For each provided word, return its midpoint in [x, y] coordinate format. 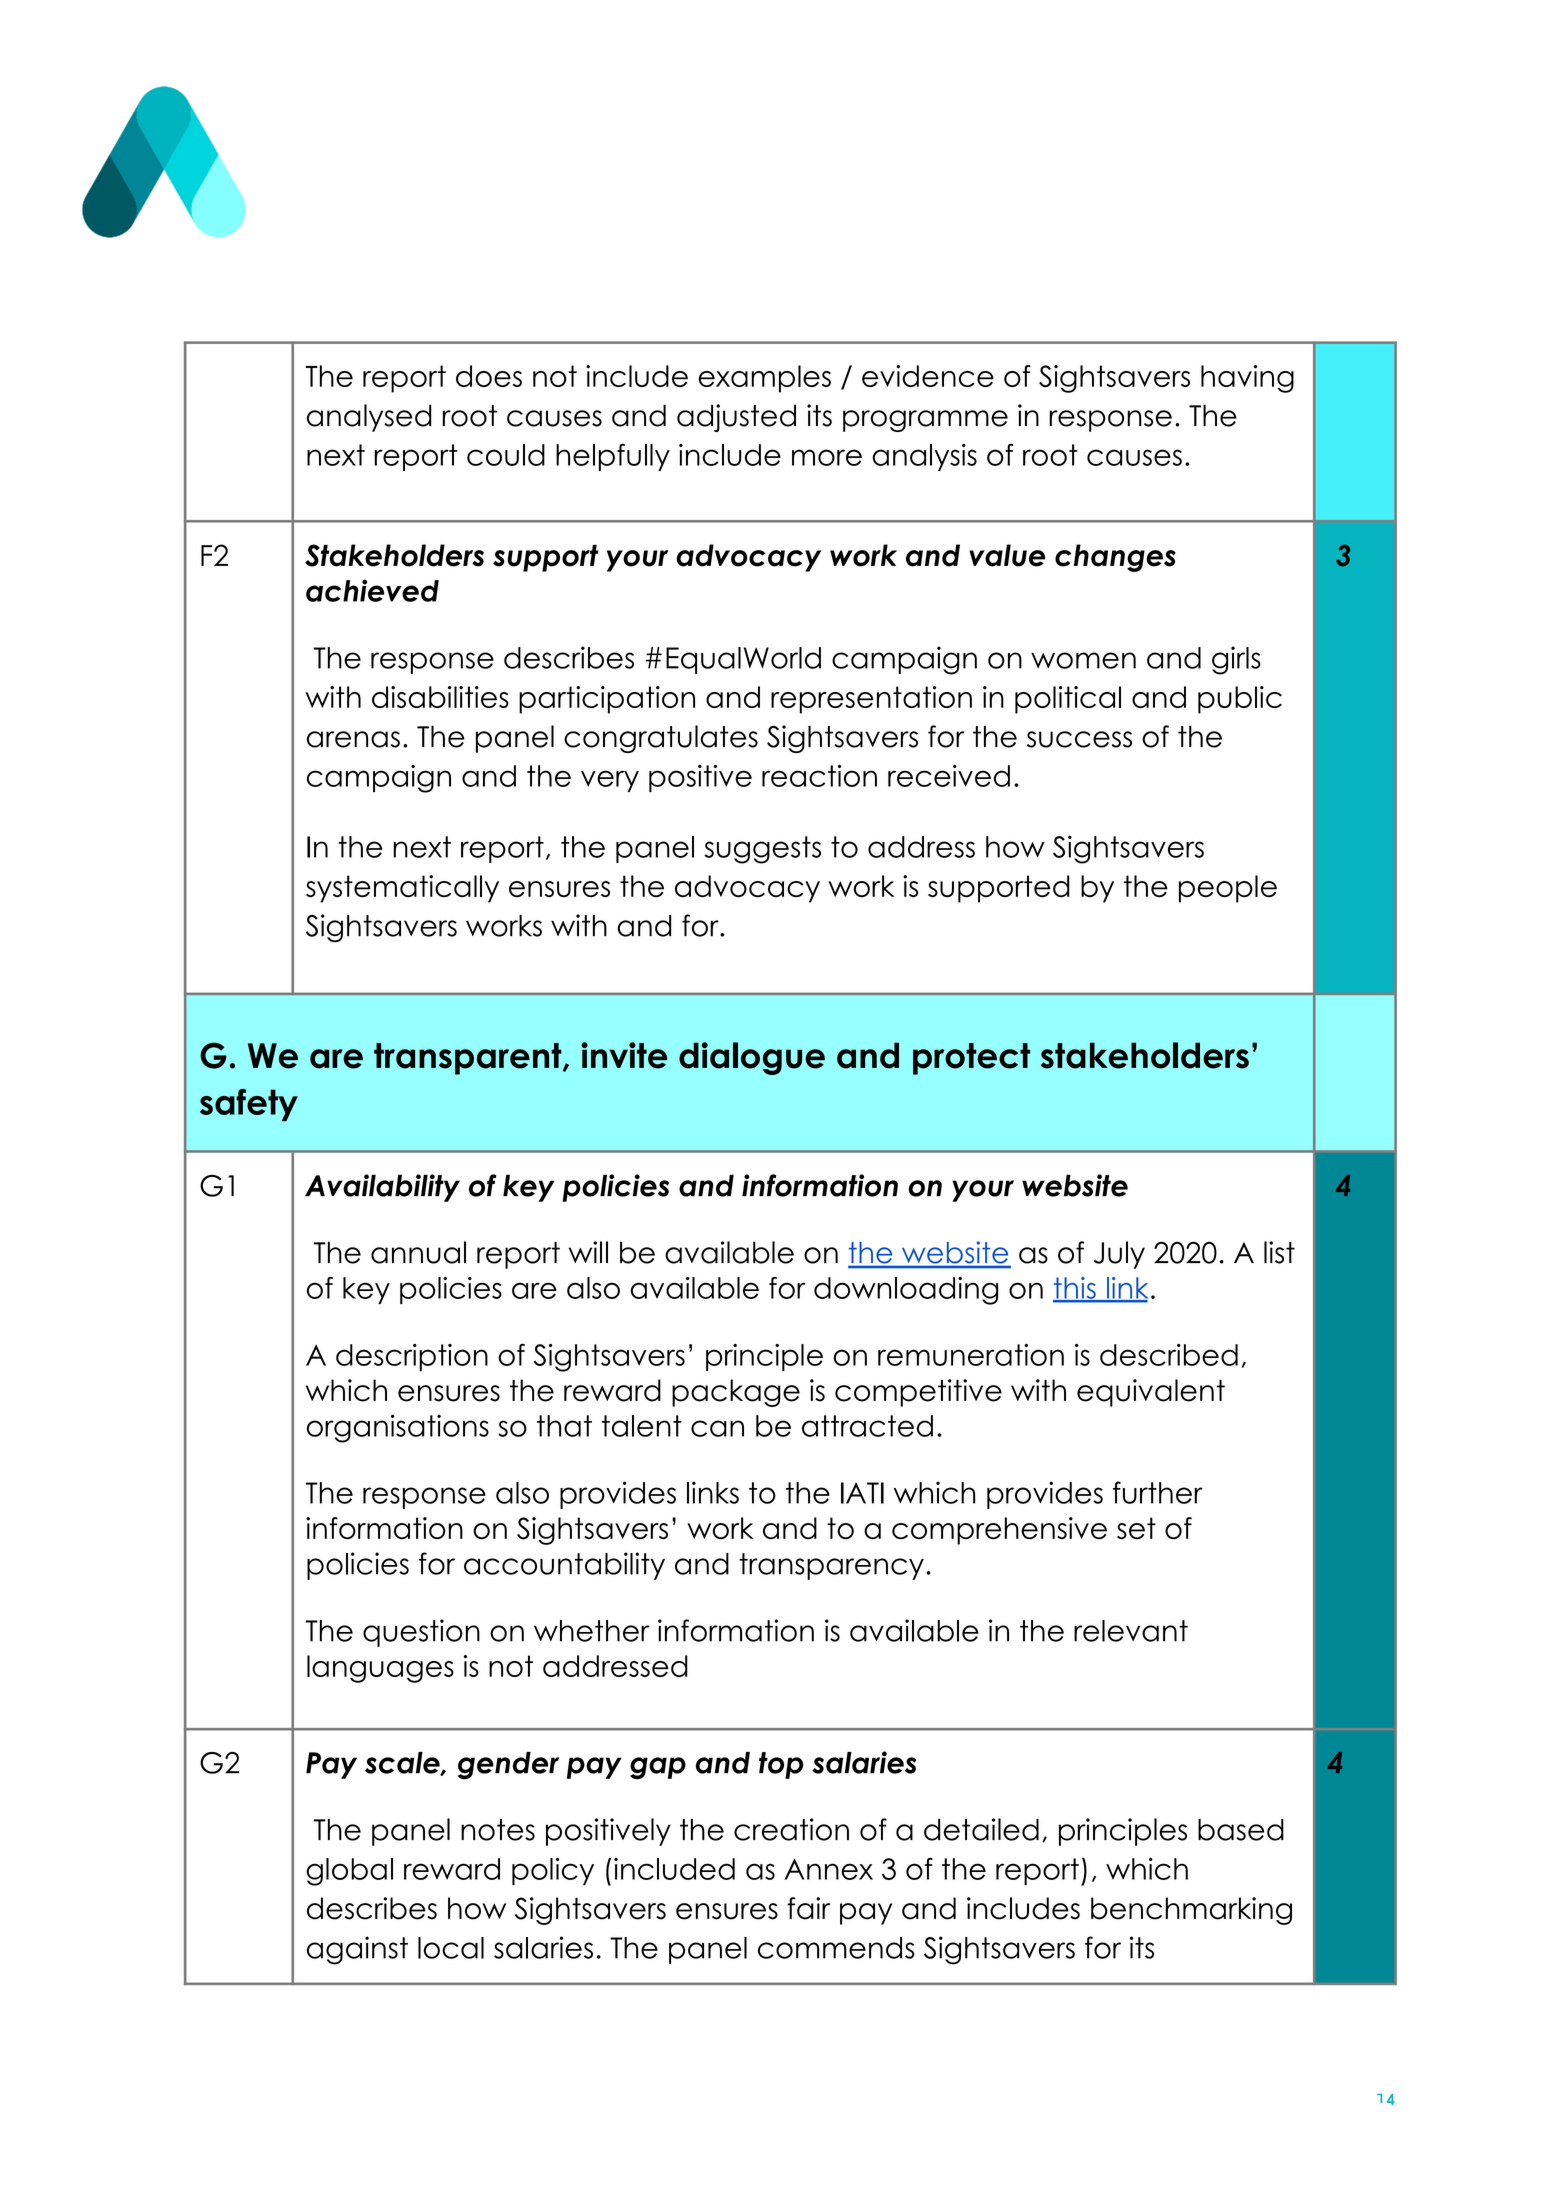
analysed [369, 418]
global [349, 1872]
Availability [382, 1188]
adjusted [736, 418]
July [1119, 1255]
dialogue [752, 1058]
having [1247, 379]
